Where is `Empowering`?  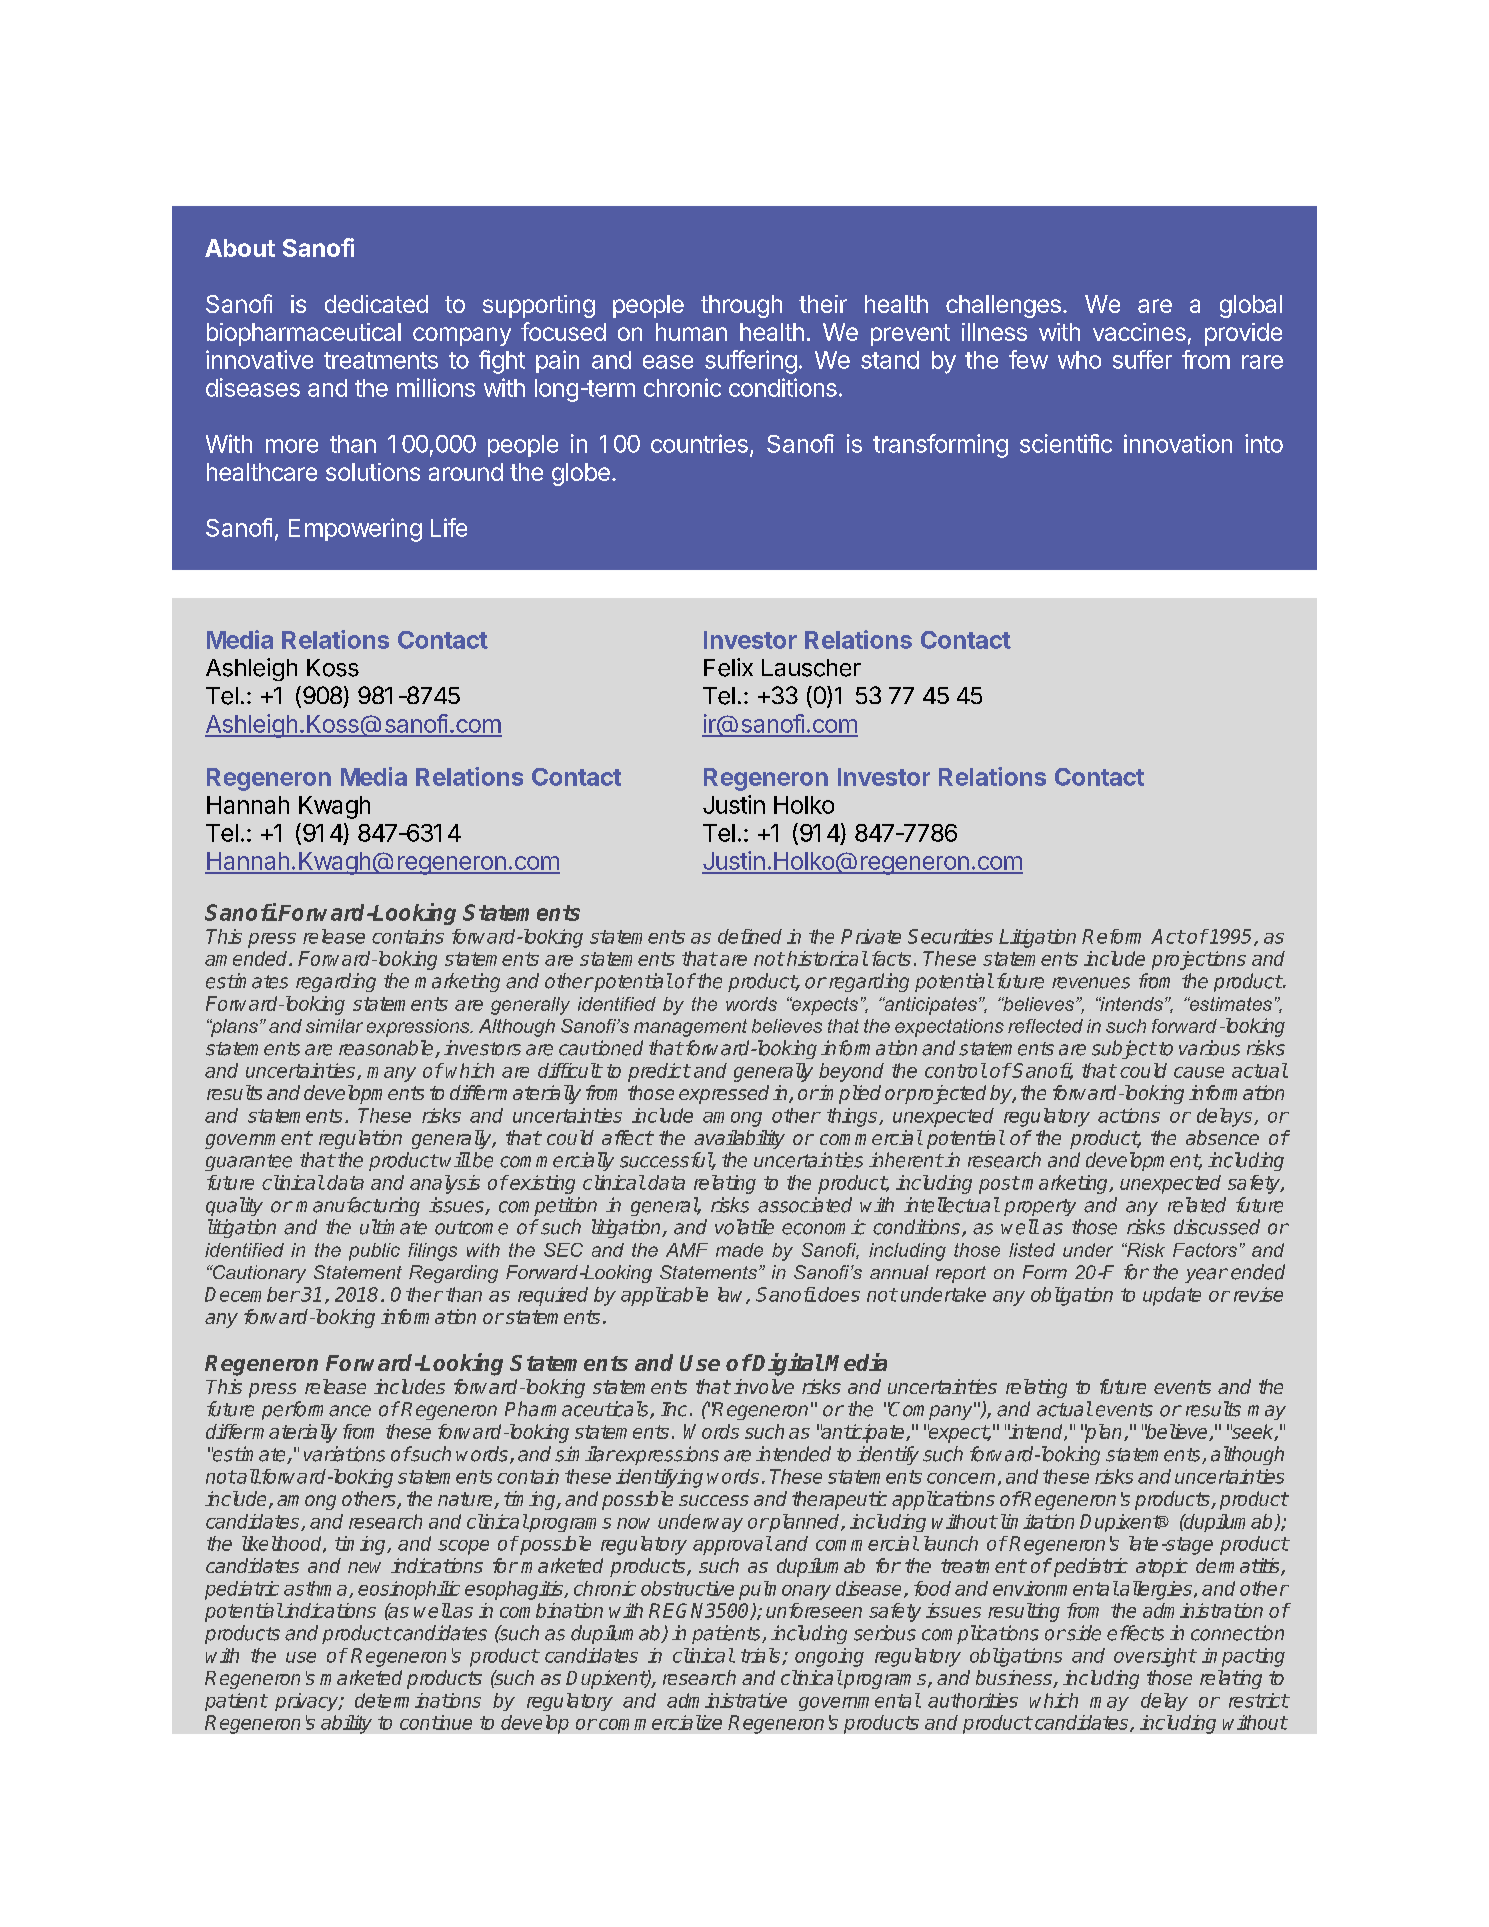
Empowering is located at coordinates (355, 530).
